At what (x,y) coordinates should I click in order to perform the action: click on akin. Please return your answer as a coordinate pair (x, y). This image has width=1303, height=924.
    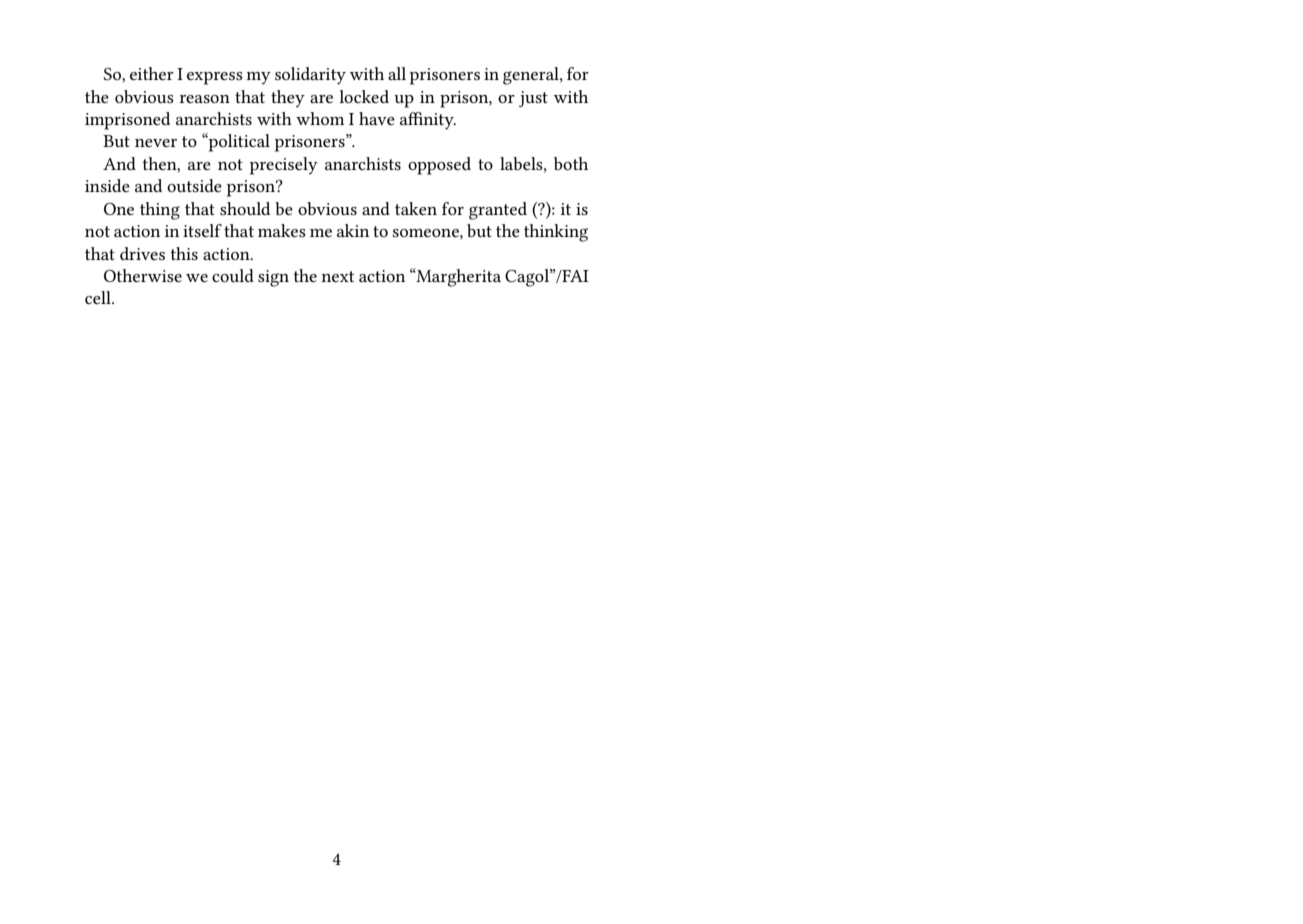
    Looking at the image, I should click on (353, 230).
